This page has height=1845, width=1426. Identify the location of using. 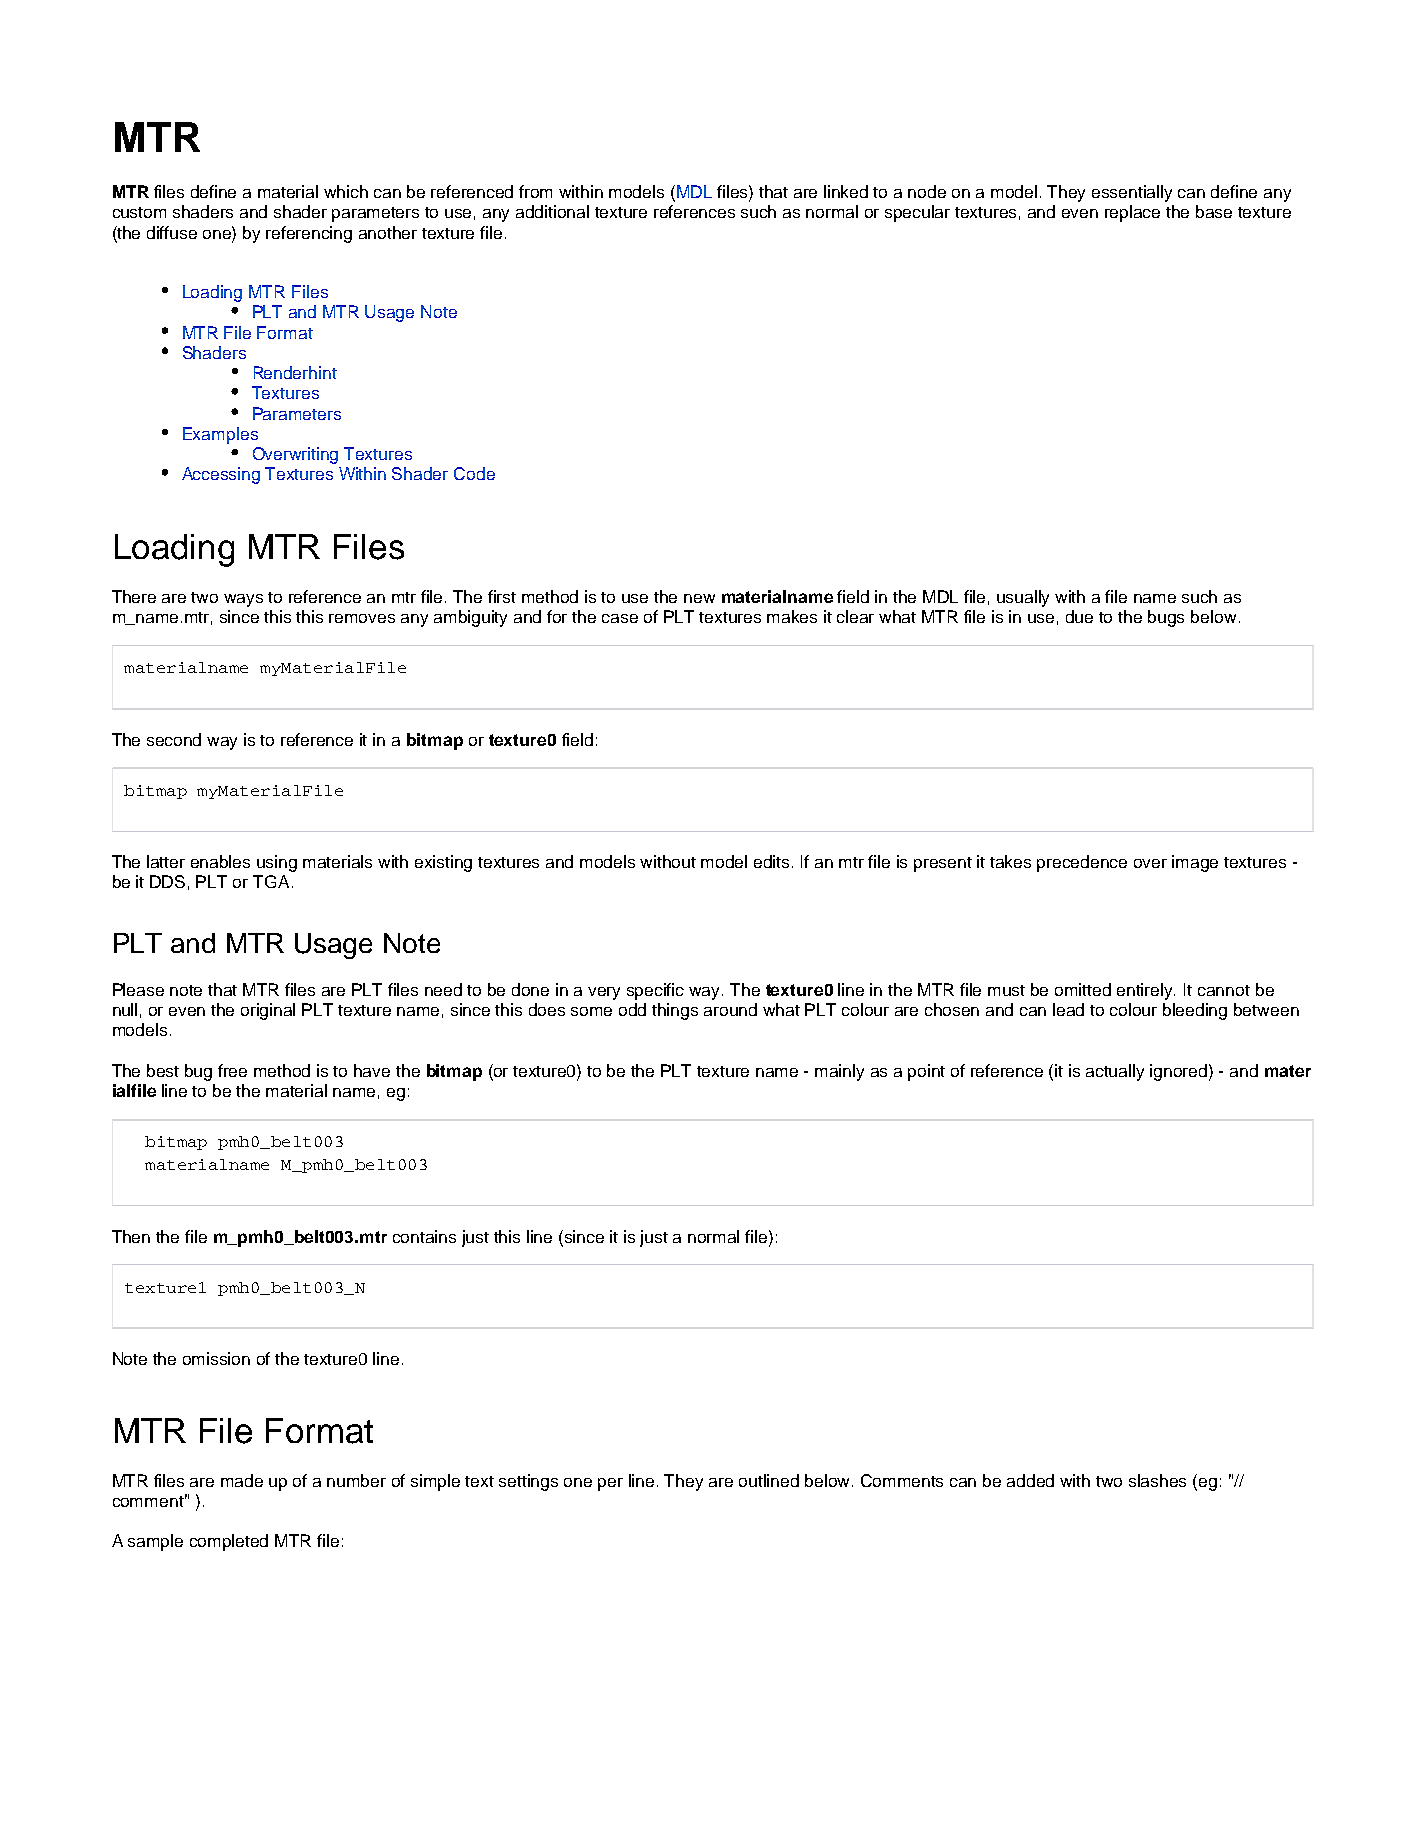
(277, 863).
